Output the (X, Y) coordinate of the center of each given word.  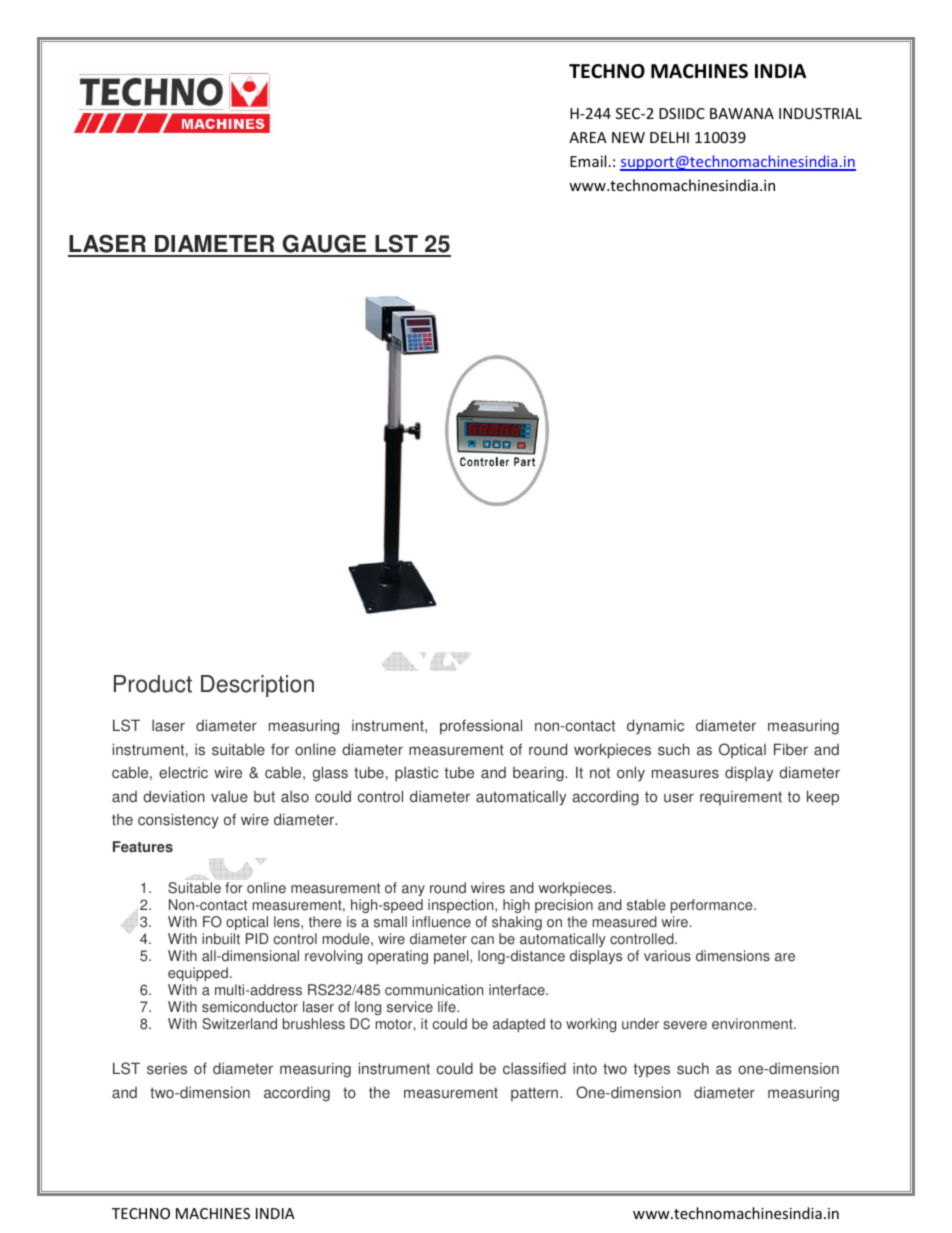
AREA (588, 137)
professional (481, 727)
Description (257, 686)
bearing (539, 774)
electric (183, 772)
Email (588, 161)
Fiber (791, 749)
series (167, 1068)
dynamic (655, 727)
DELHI (669, 137)
